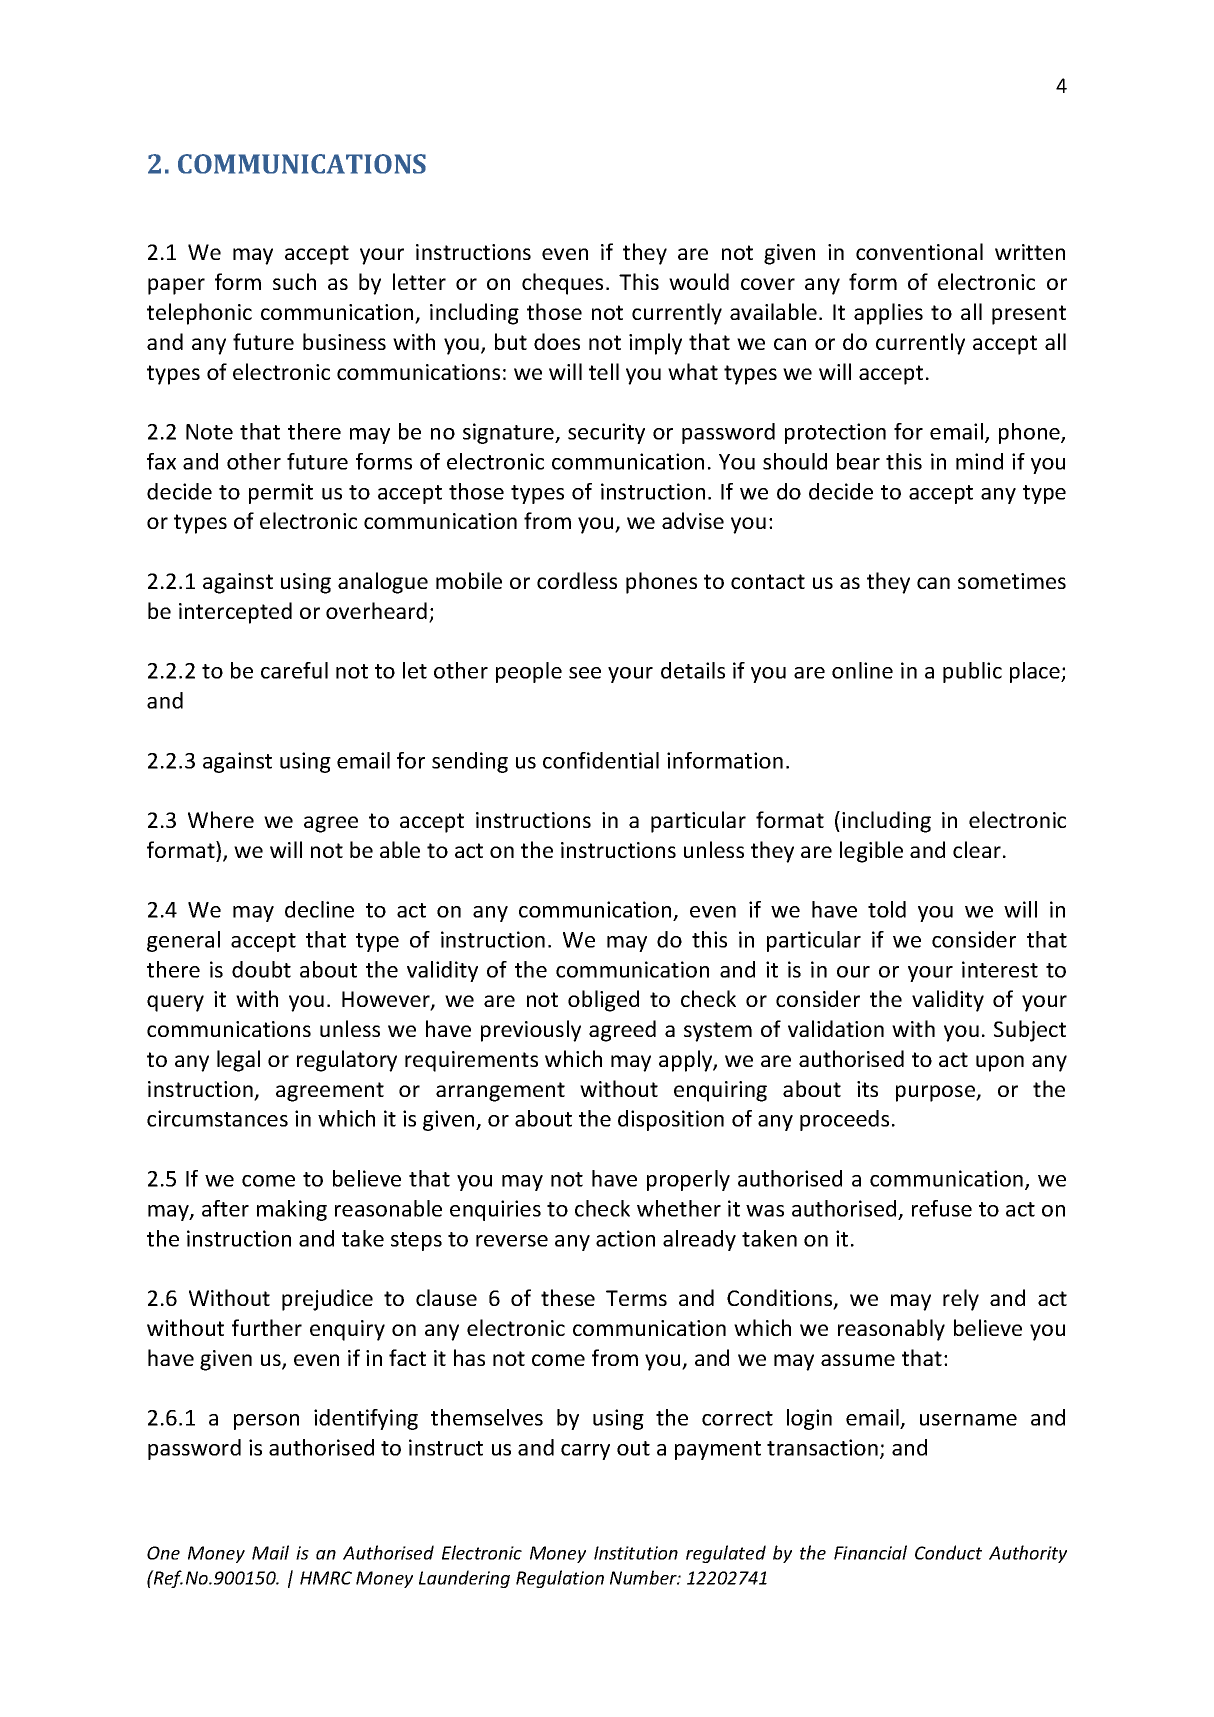 The width and height of the document is (1214, 1717). What do you see at coordinates (972, 672) in the document?
I see `public` at bounding box center [972, 672].
